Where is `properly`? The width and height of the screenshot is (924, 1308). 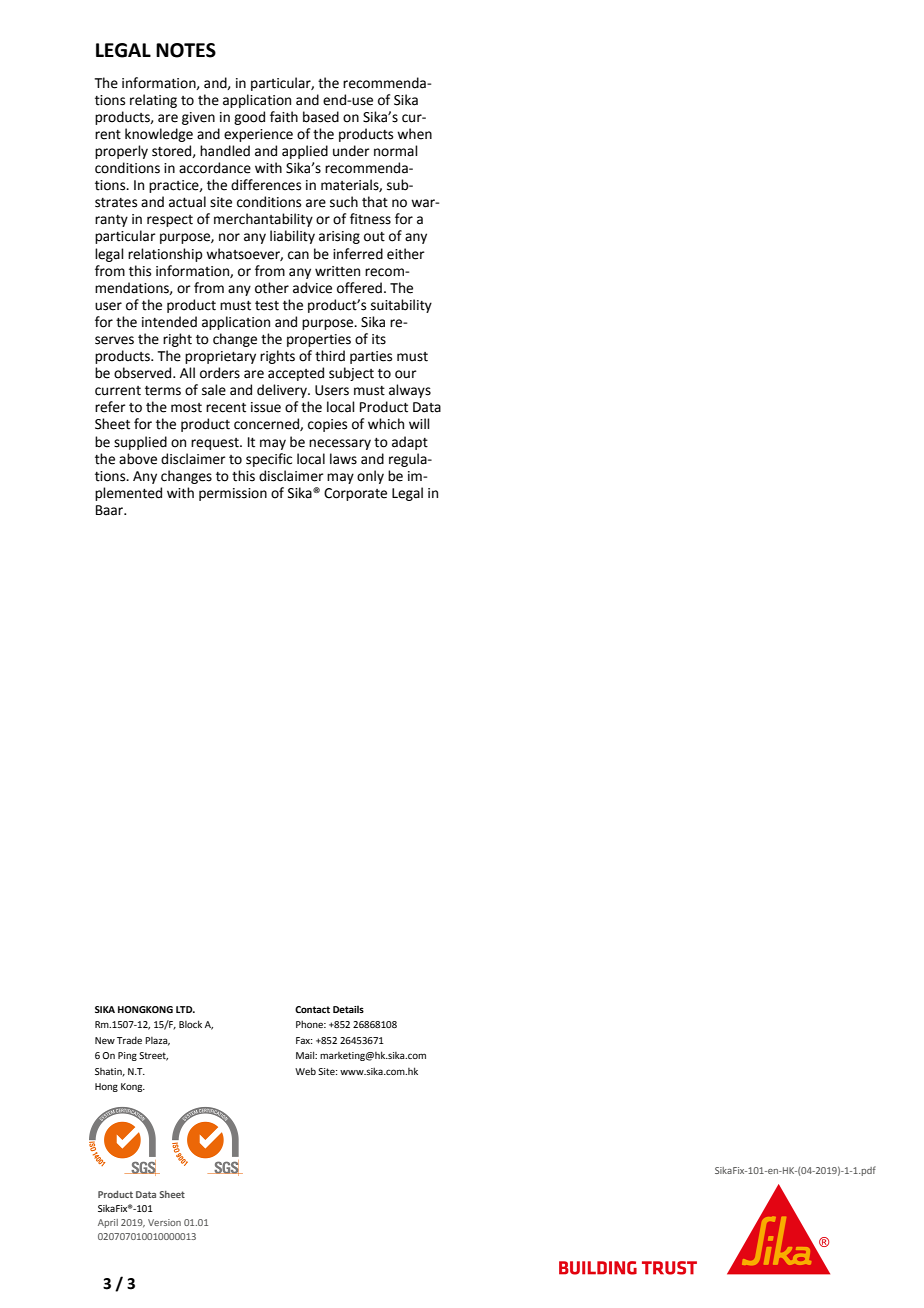
properly is located at coordinates (121, 152).
